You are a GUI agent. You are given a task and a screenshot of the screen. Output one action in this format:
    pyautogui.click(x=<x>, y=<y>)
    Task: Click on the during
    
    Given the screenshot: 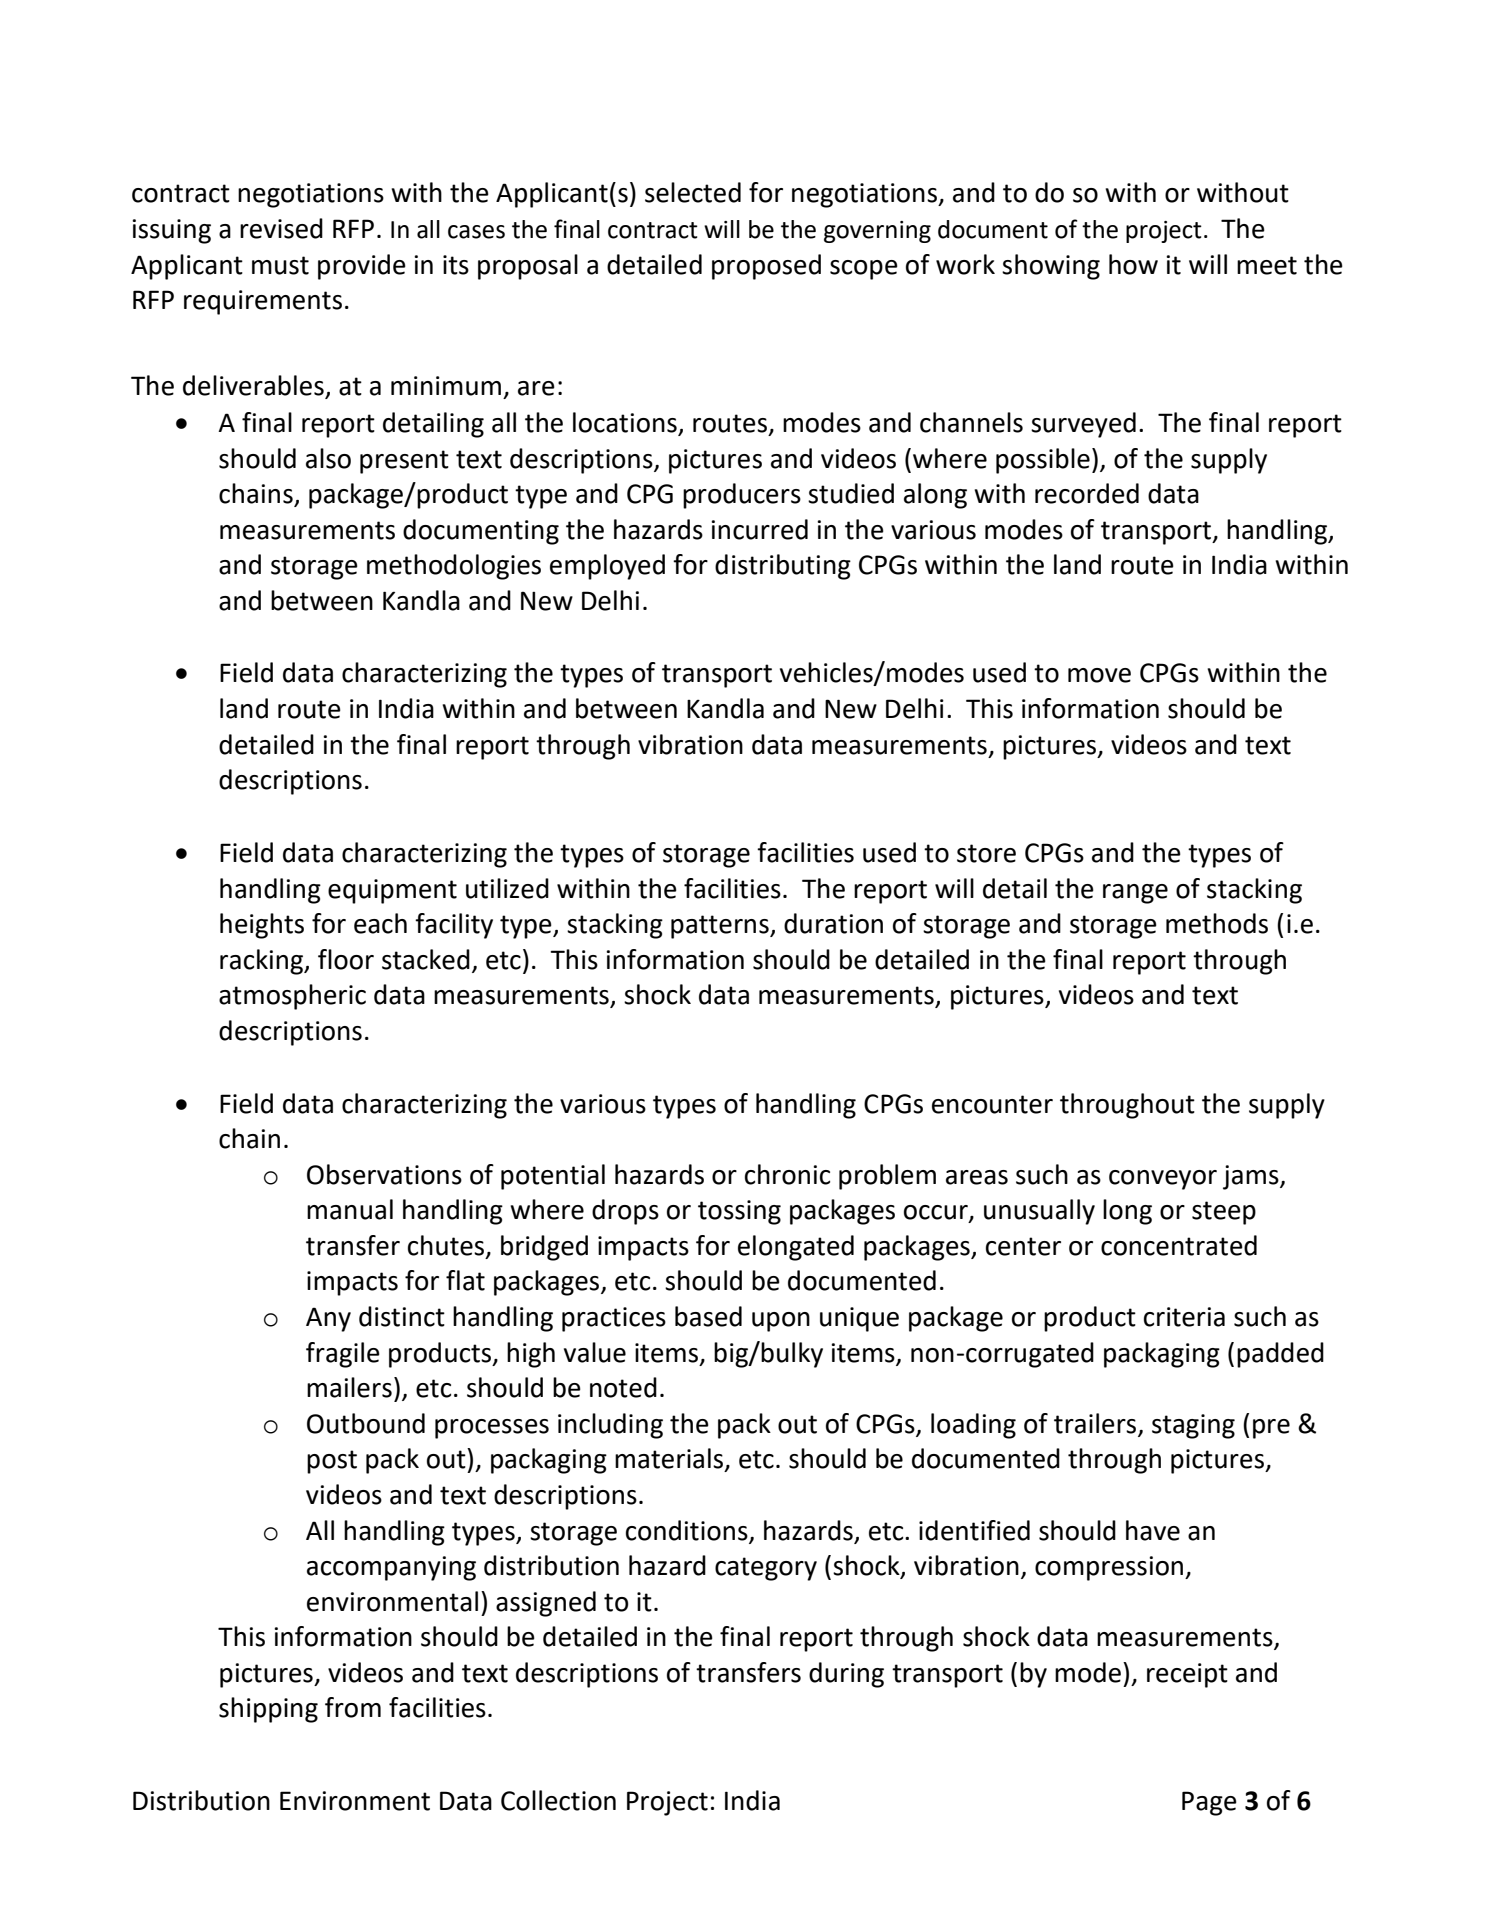 What is the action you would take?
    pyautogui.click(x=846, y=1675)
